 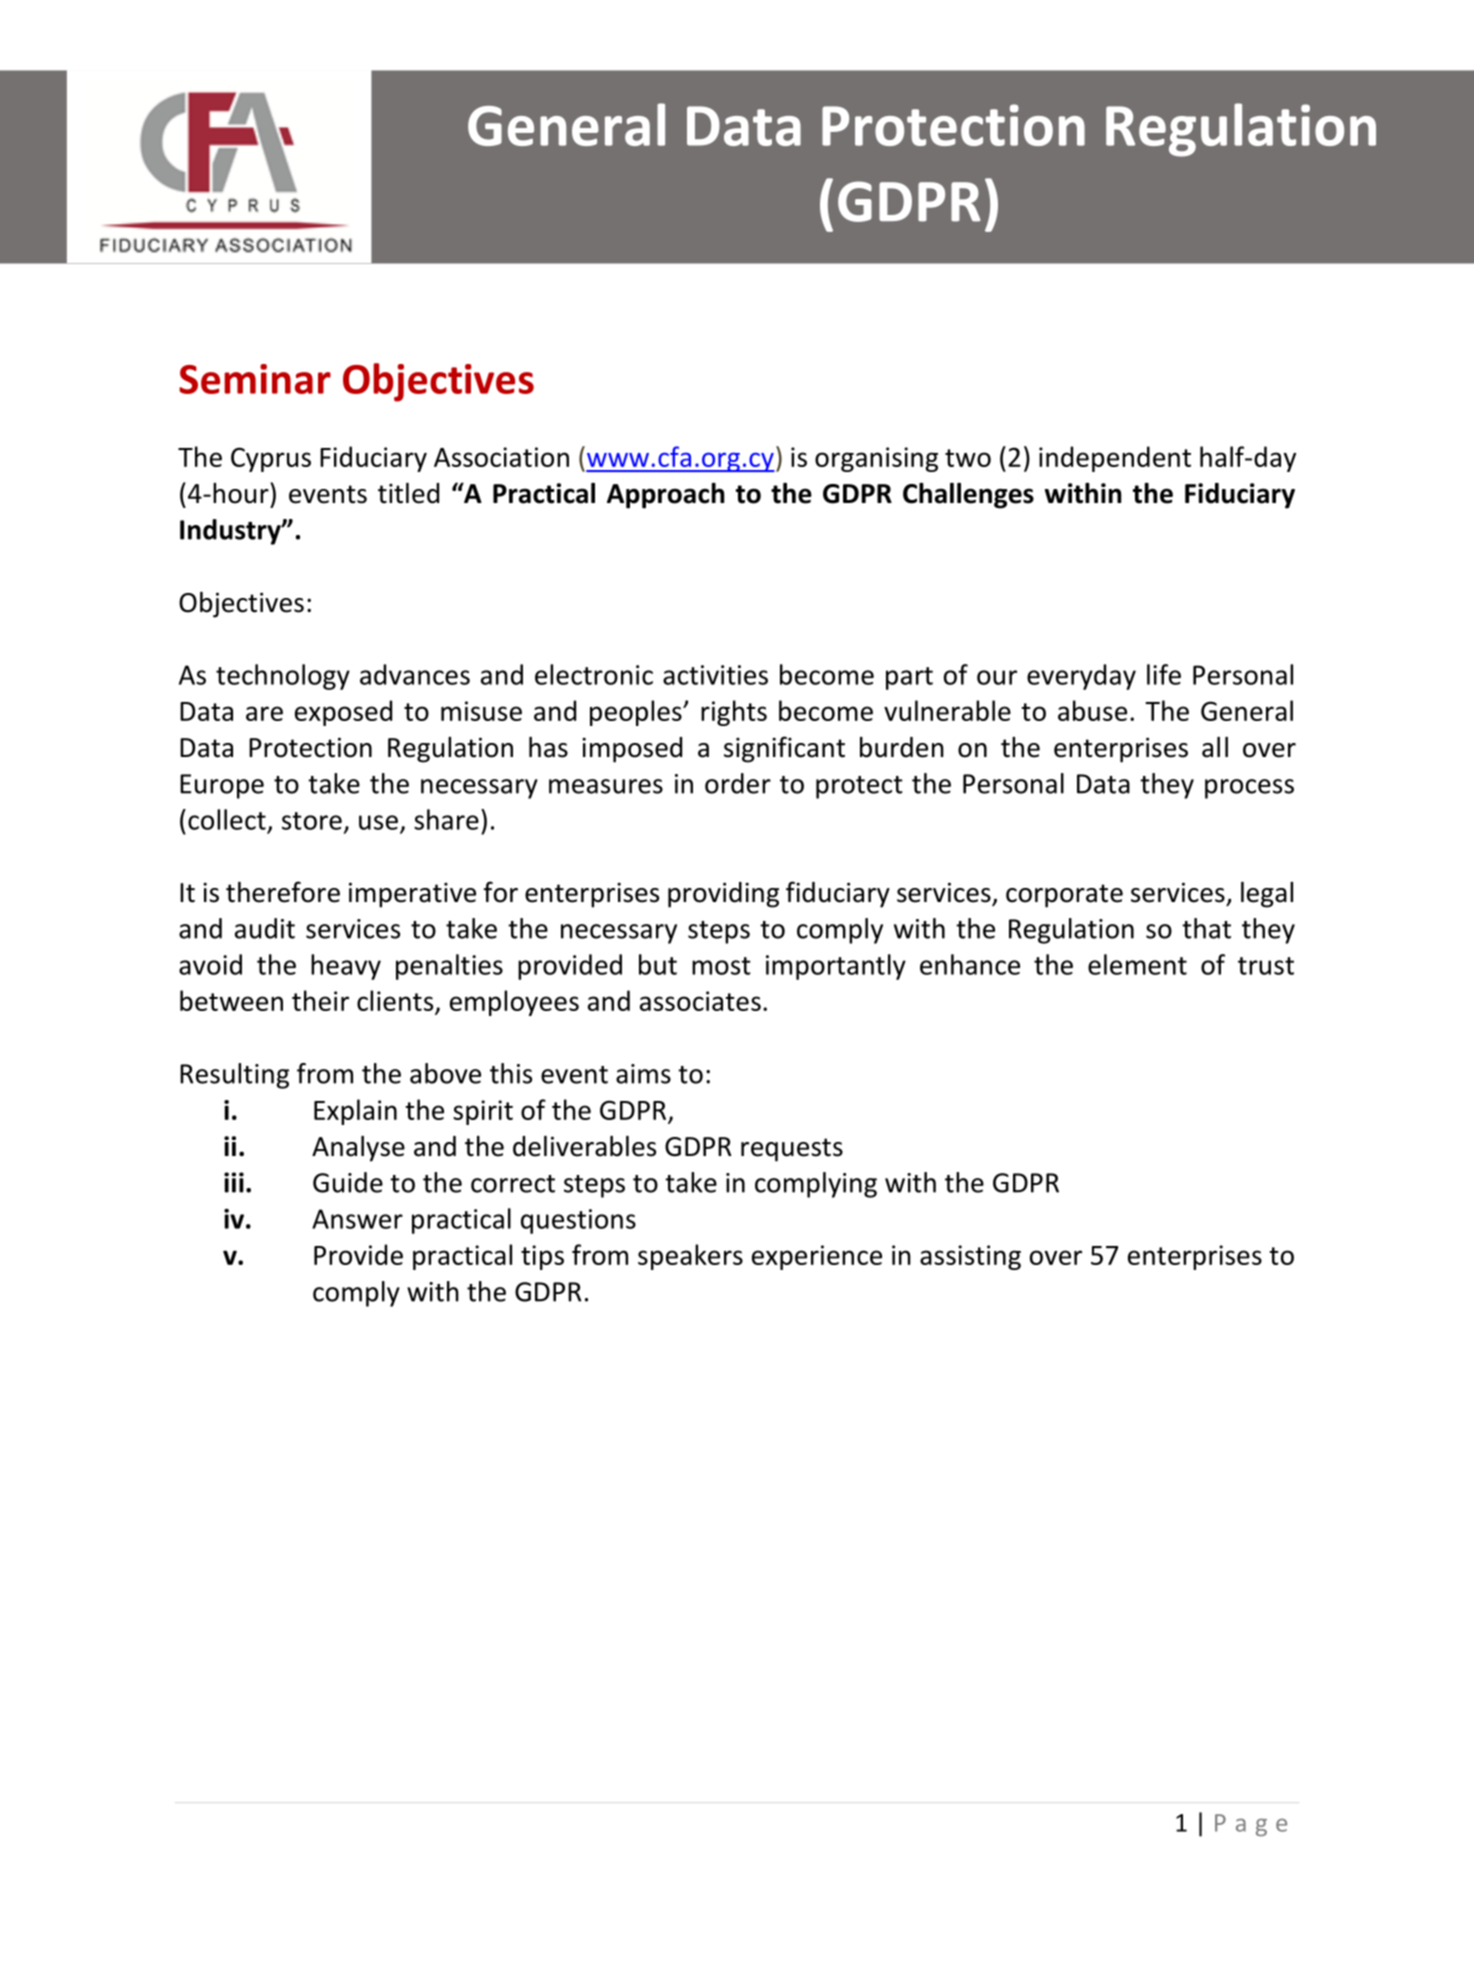 What do you see at coordinates (970, 1257) in the document?
I see `assisting` at bounding box center [970, 1257].
